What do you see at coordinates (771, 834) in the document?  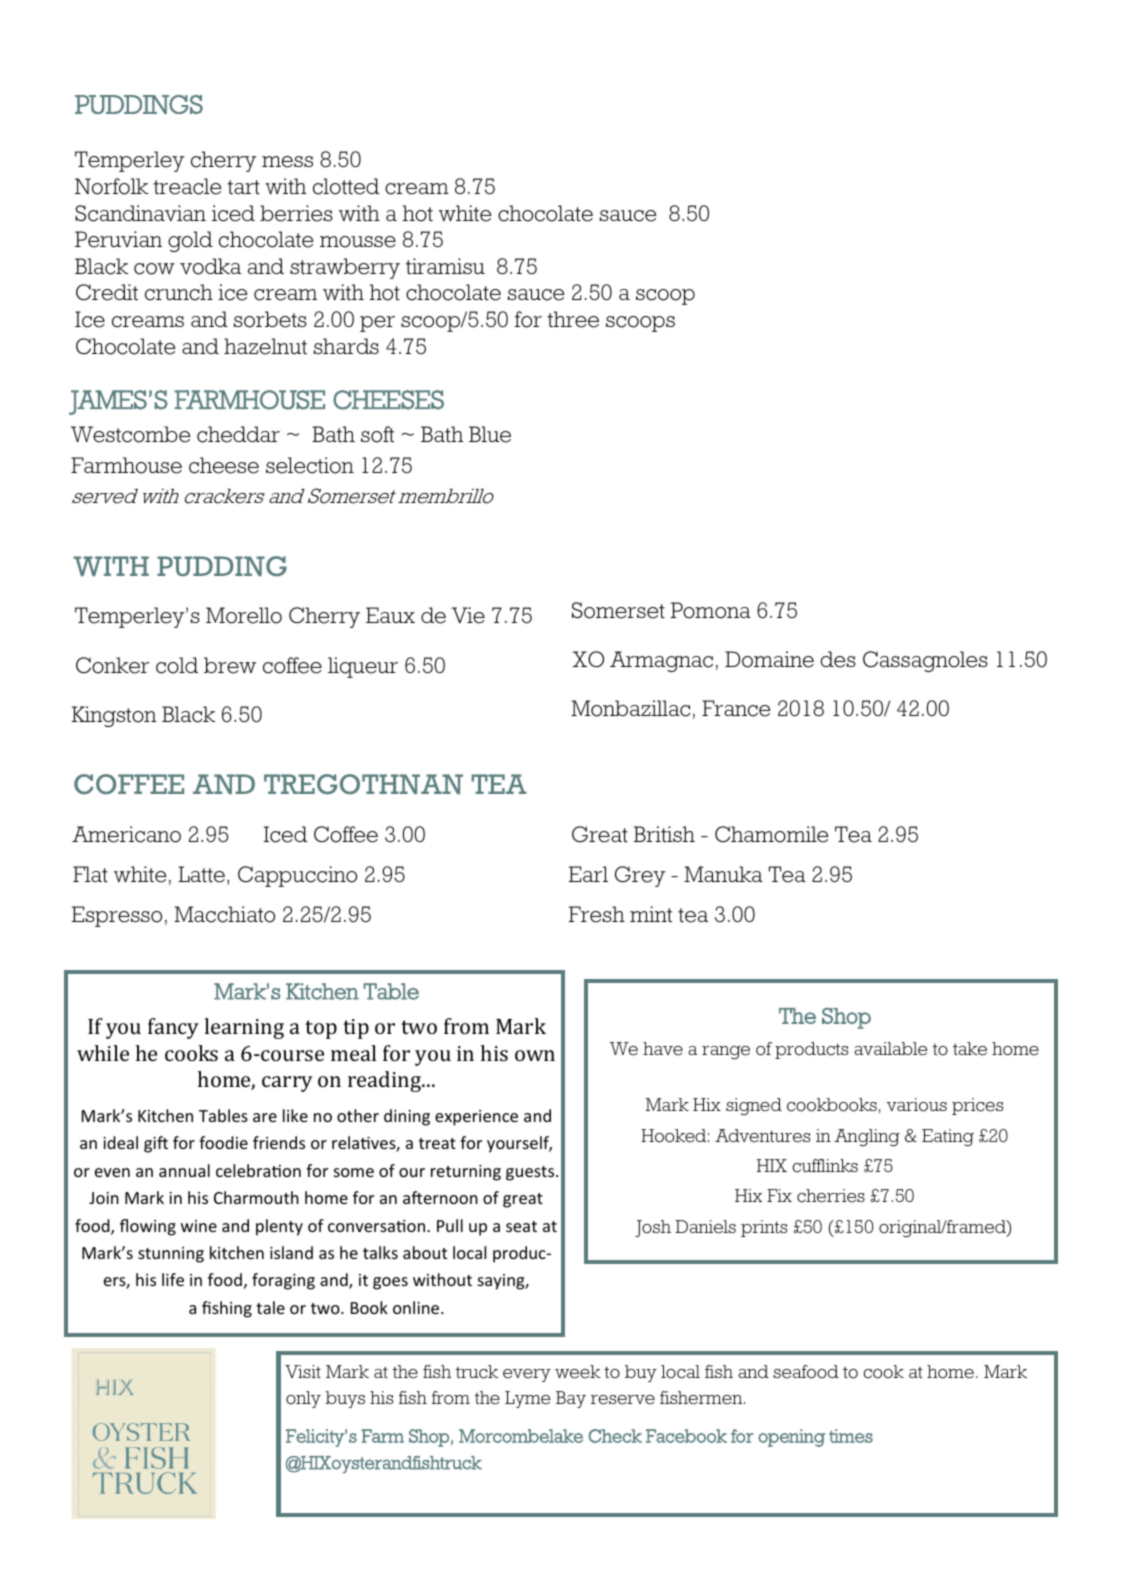 I see `Chamomile` at bounding box center [771, 834].
